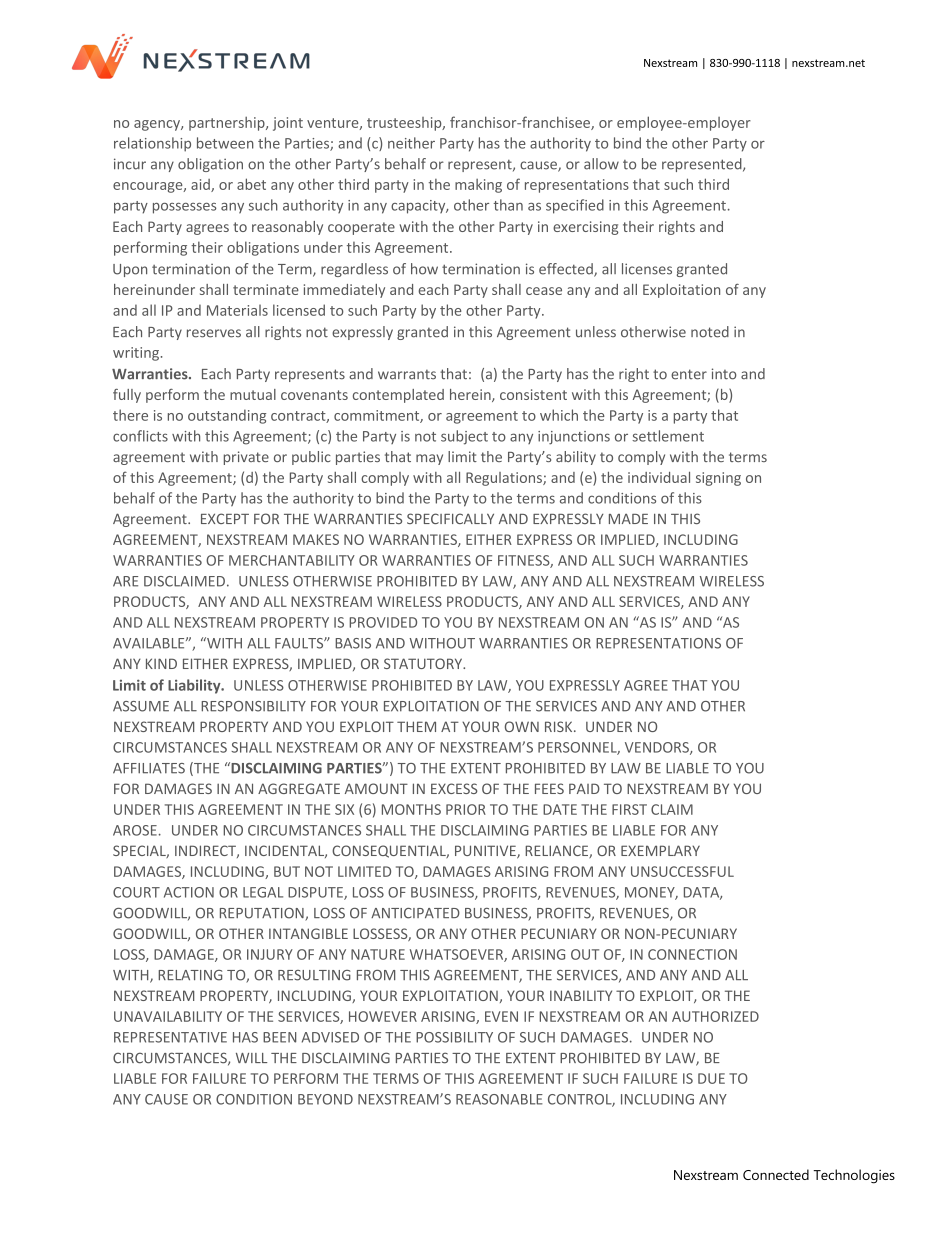  Describe the element at coordinates (718, 479) in the document. I see `signing` at that location.
